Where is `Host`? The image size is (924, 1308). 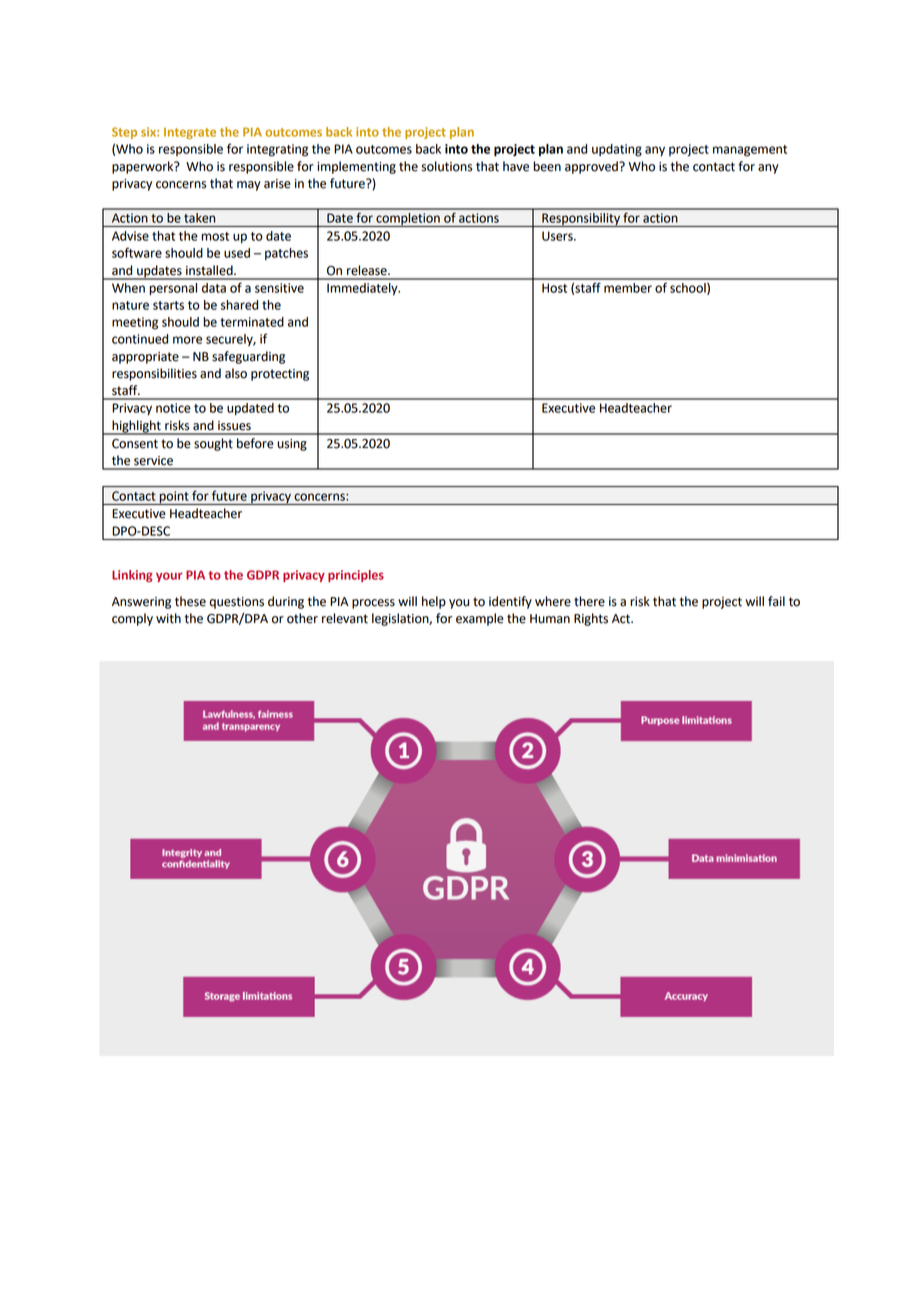 Host is located at coordinates (554, 288).
